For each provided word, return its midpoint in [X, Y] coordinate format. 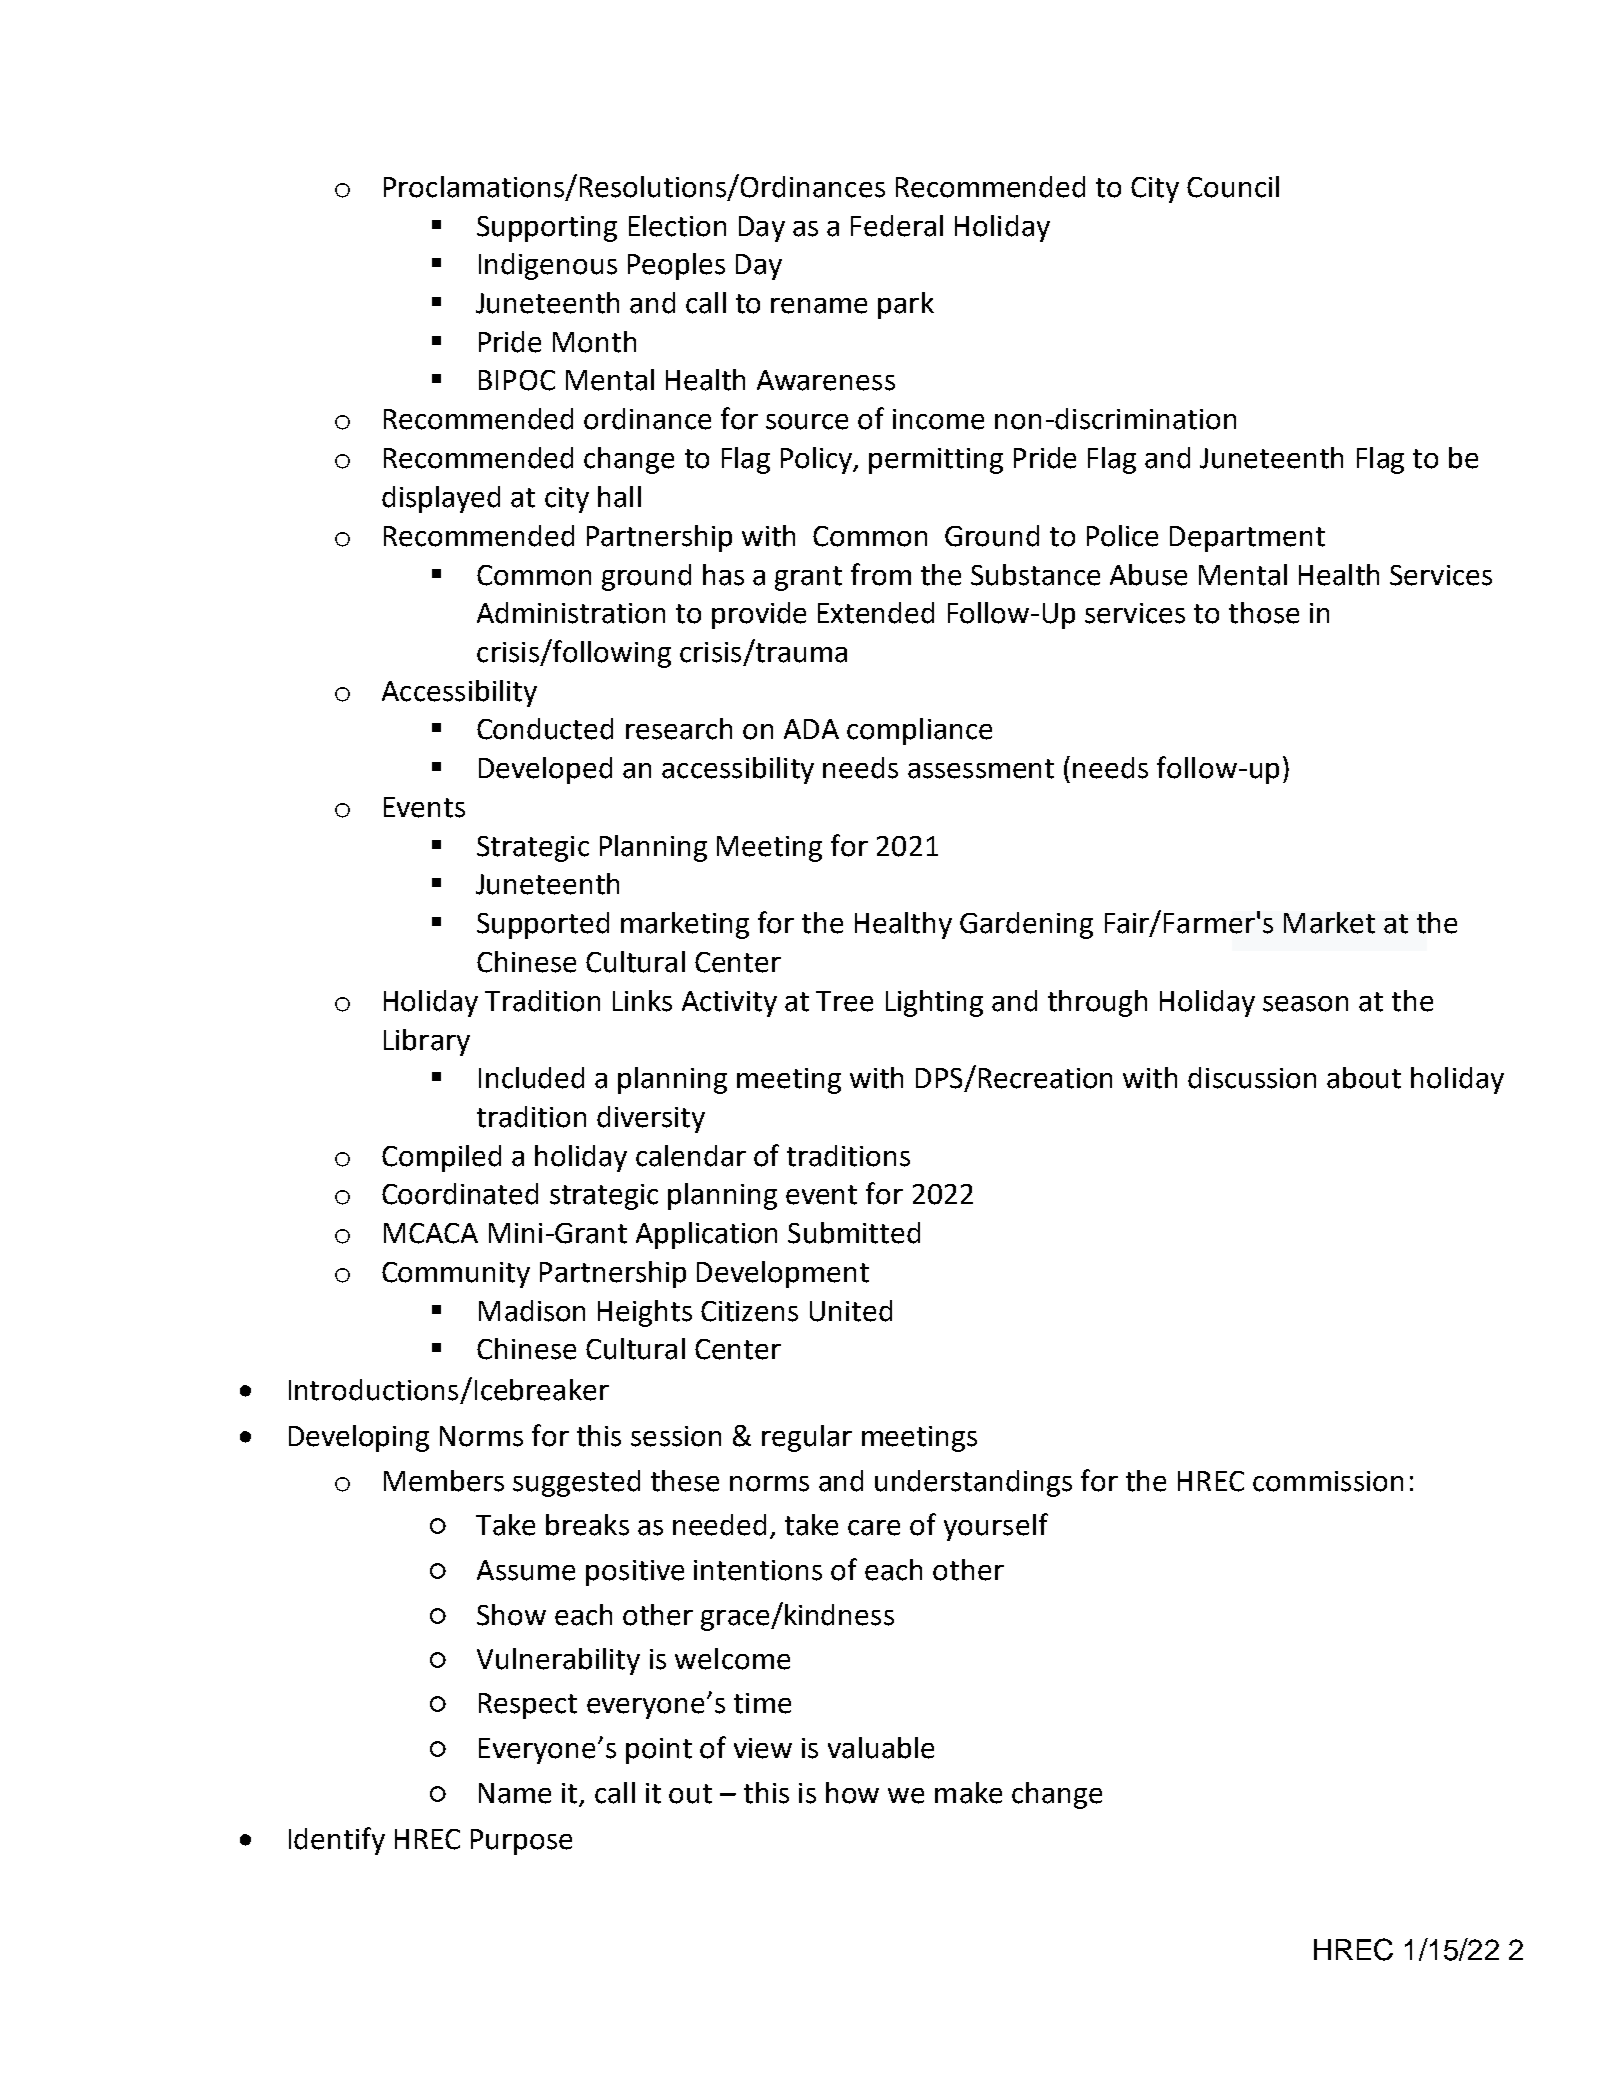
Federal [897, 226]
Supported [543, 925]
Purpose [521, 1842]
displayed [441, 499]
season [1305, 1004]
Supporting [547, 229]
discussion [1252, 1078]
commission [1328, 1481]
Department [1247, 539]
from [881, 574]
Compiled [441, 1158]
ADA [811, 729]
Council [1233, 187]
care [874, 1528]
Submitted [854, 1233]
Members [444, 1481]
